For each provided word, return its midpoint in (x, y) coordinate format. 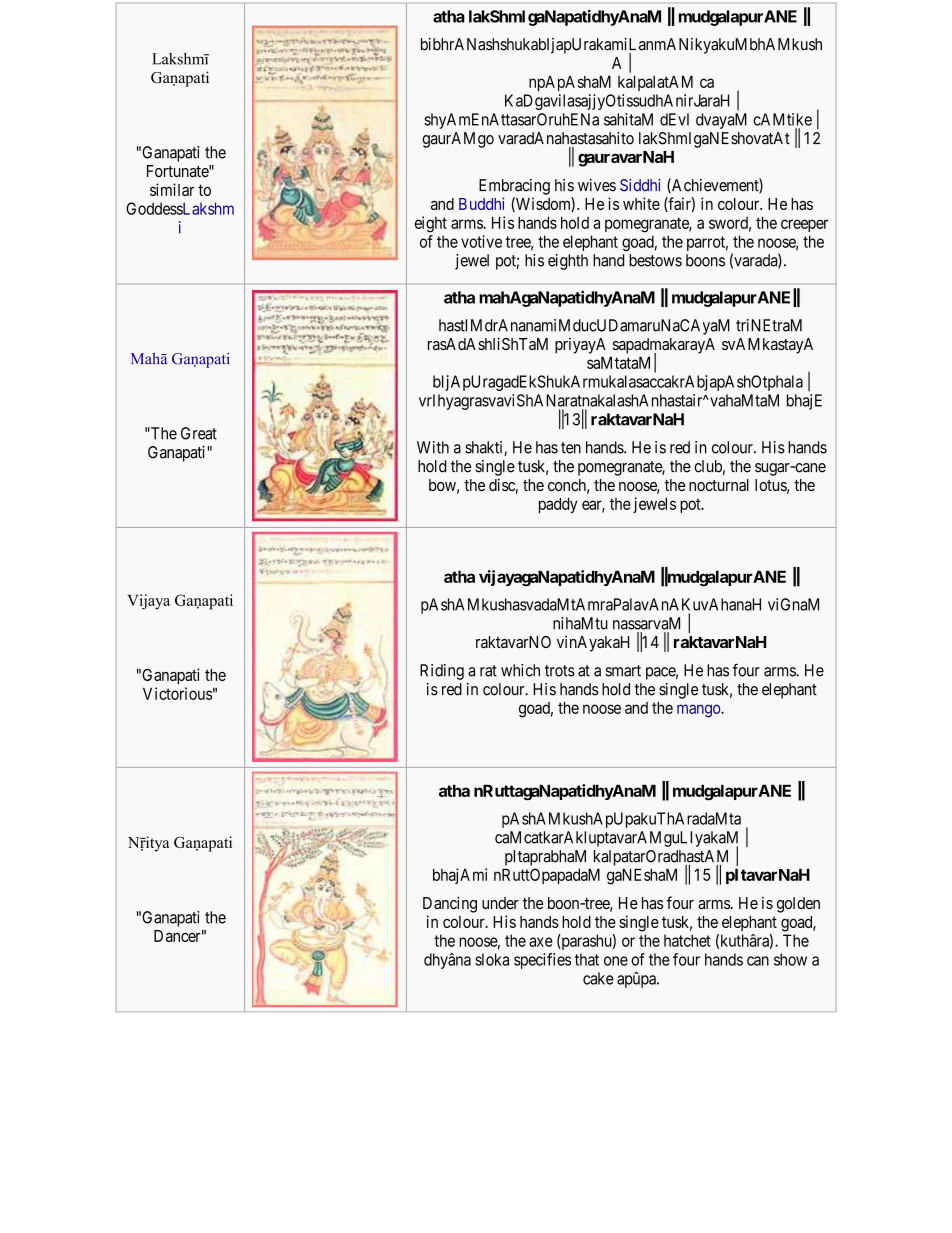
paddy (558, 505)
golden (798, 905)
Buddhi (482, 203)
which (520, 670)
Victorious (177, 693)
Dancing (450, 904)
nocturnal (719, 485)
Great (199, 433)
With (433, 447)
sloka (492, 959)
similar (172, 189)
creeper (804, 225)
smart (623, 671)
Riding (442, 672)
